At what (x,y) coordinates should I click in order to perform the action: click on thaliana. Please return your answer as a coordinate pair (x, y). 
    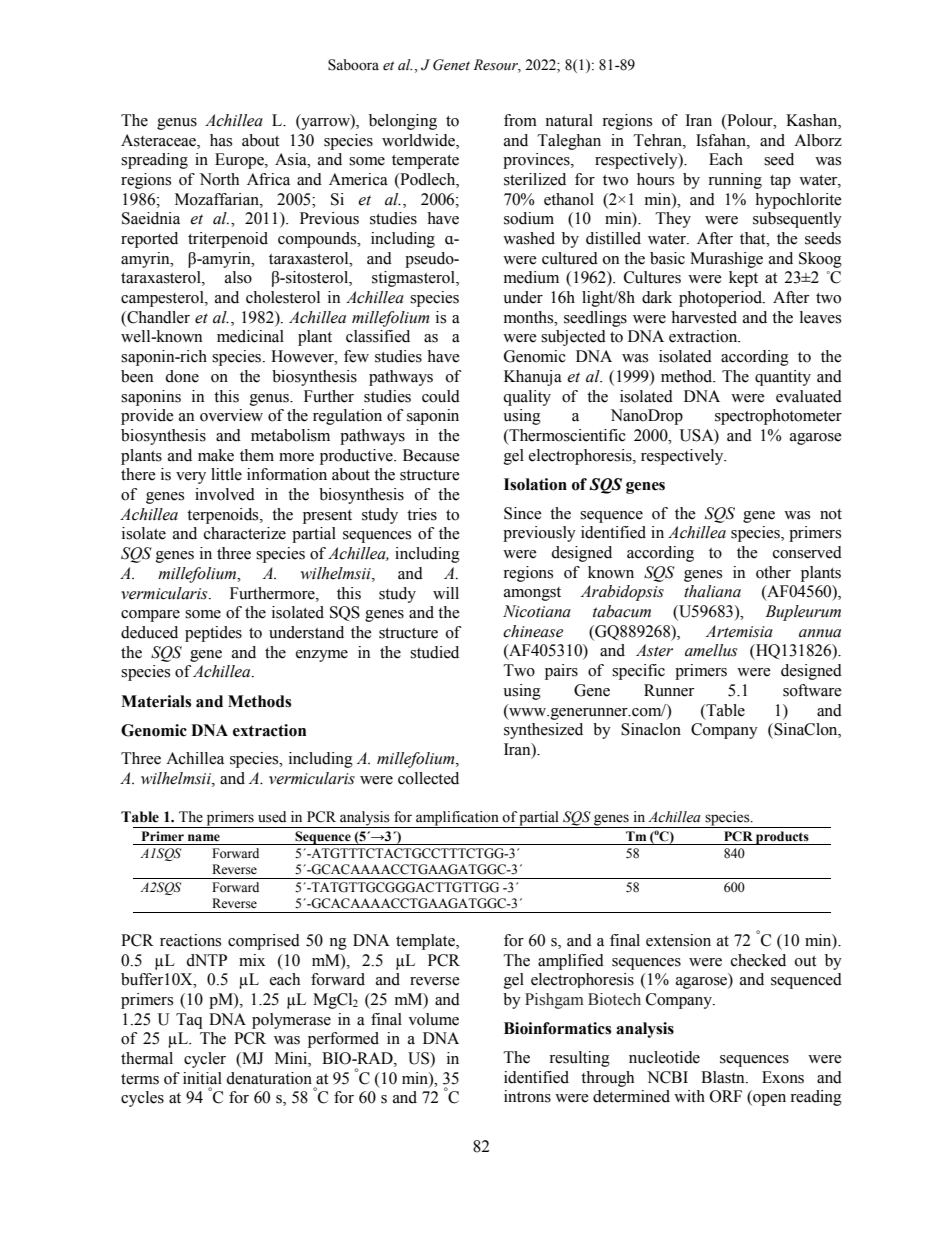
    Looking at the image, I should click on (712, 591).
